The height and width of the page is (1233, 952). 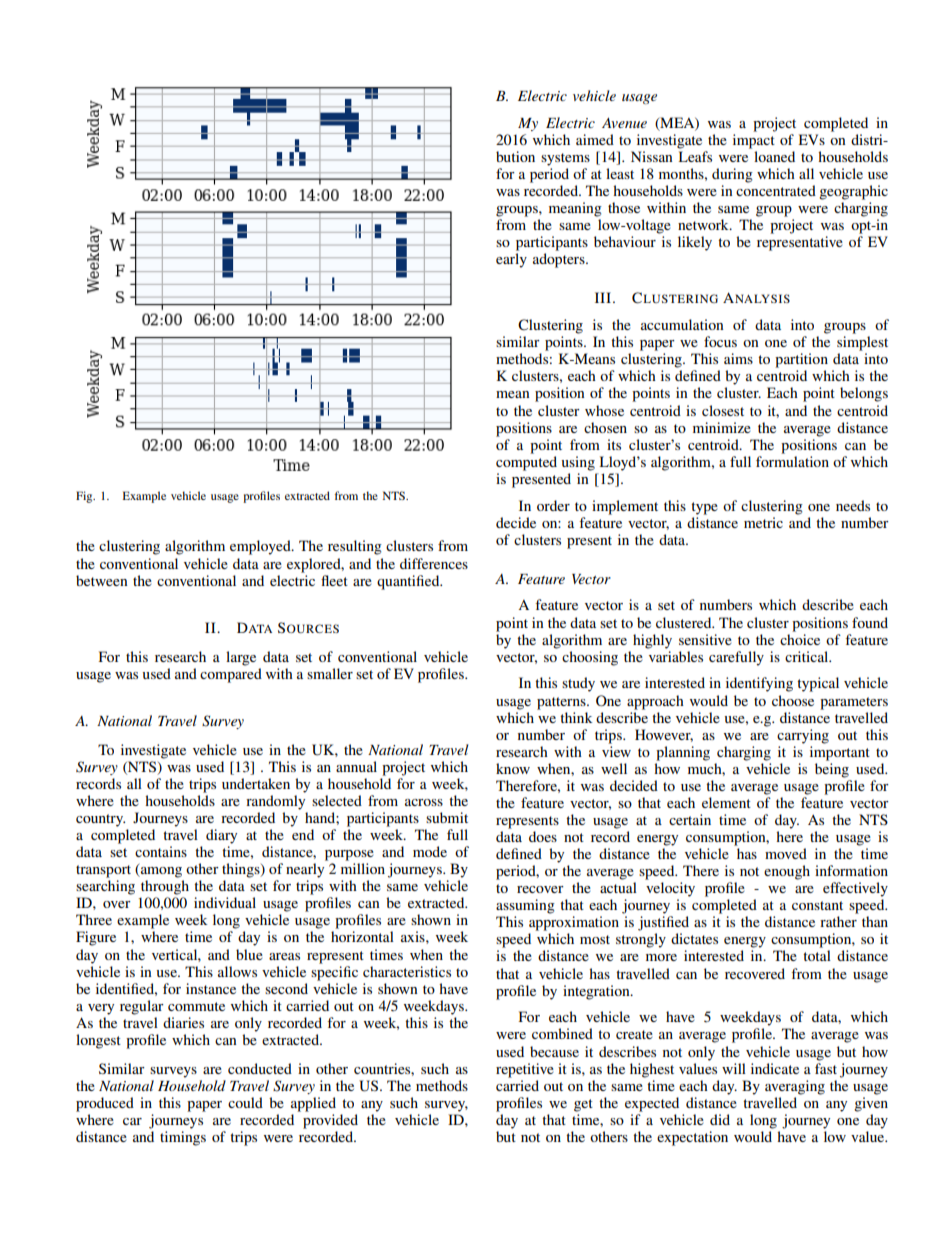 What do you see at coordinates (595, 139) in the page?
I see `aimed` at bounding box center [595, 139].
